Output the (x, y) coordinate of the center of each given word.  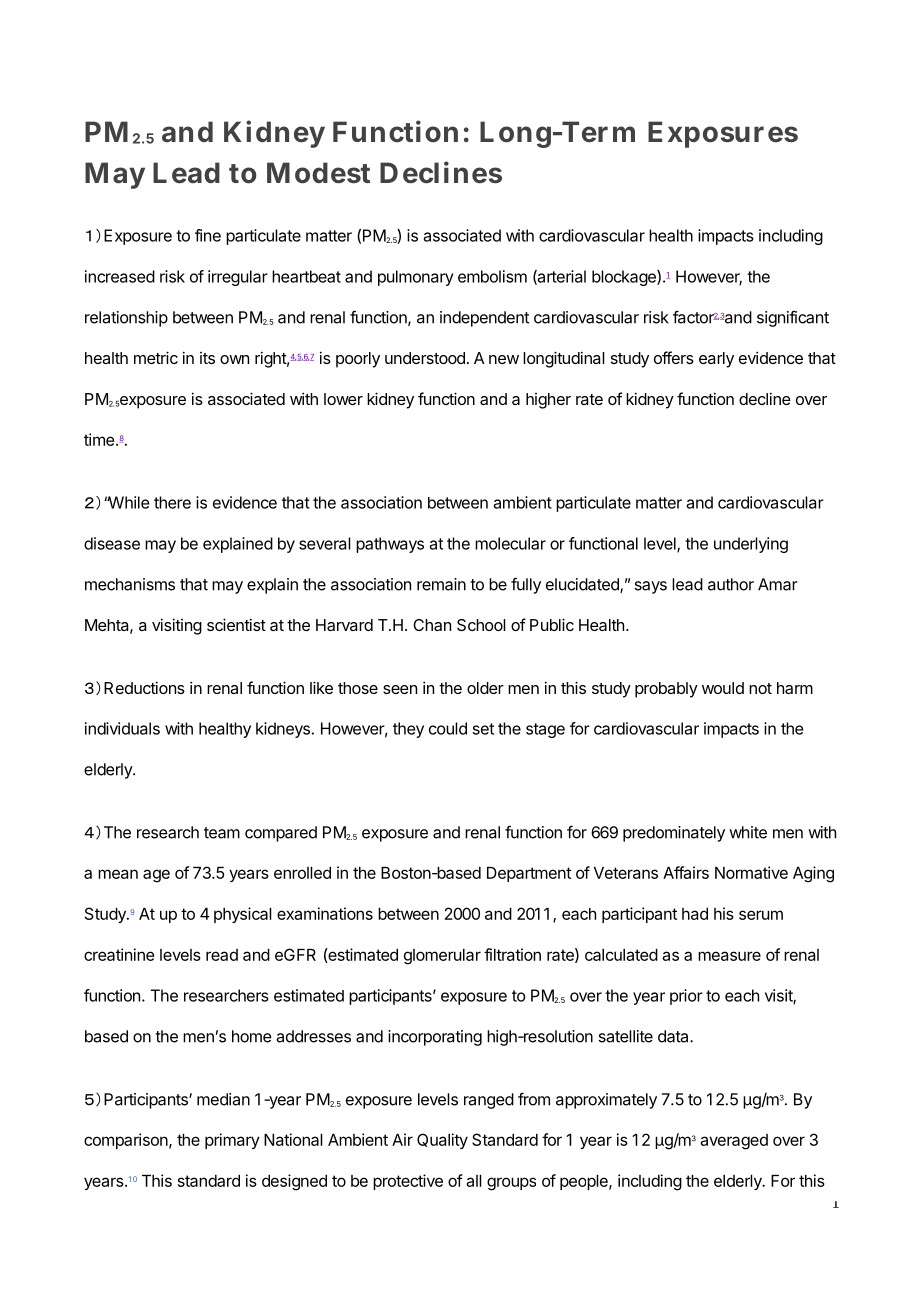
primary (232, 1141)
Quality (442, 1141)
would (723, 688)
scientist (236, 624)
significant (793, 319)
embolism (492, 276)
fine (208, 235)
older (485, 688)
